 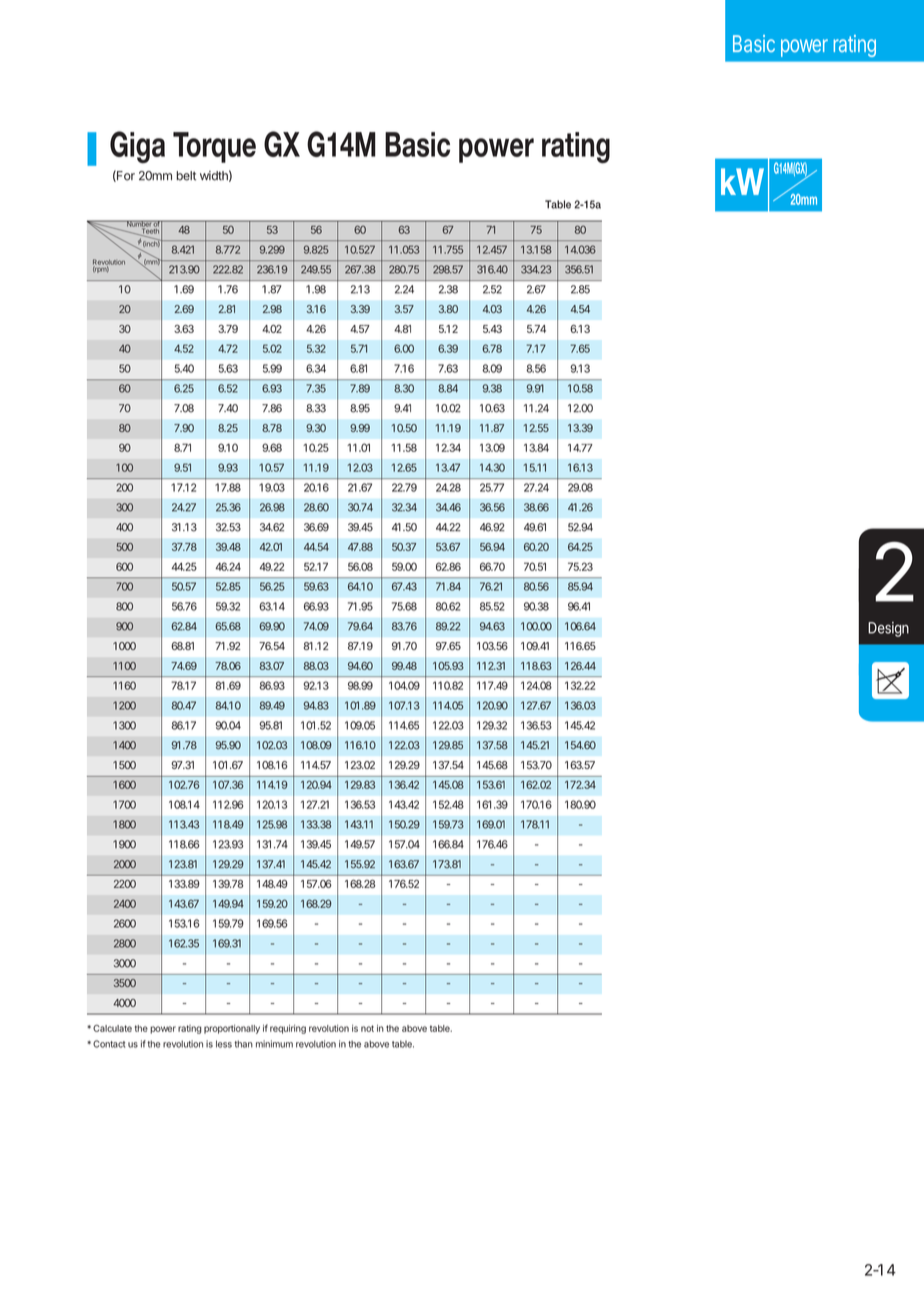 What do you see at coordinates (232, 1029) in the screenshot?
I see `proportionally` at bounding box center [232, 1029].
